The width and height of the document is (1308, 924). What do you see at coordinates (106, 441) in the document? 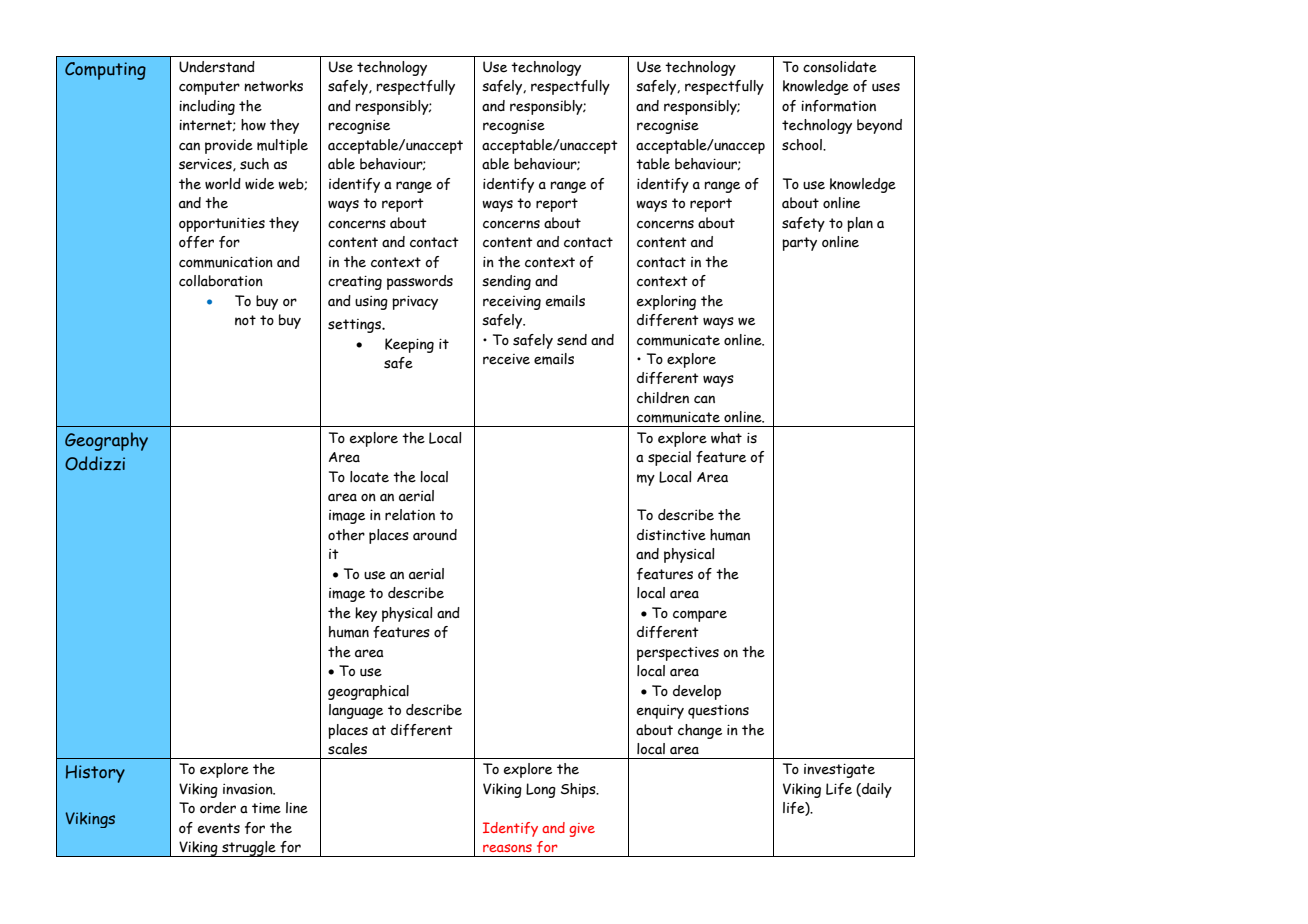
I see `Geography` at bounding box center [106, 441].
